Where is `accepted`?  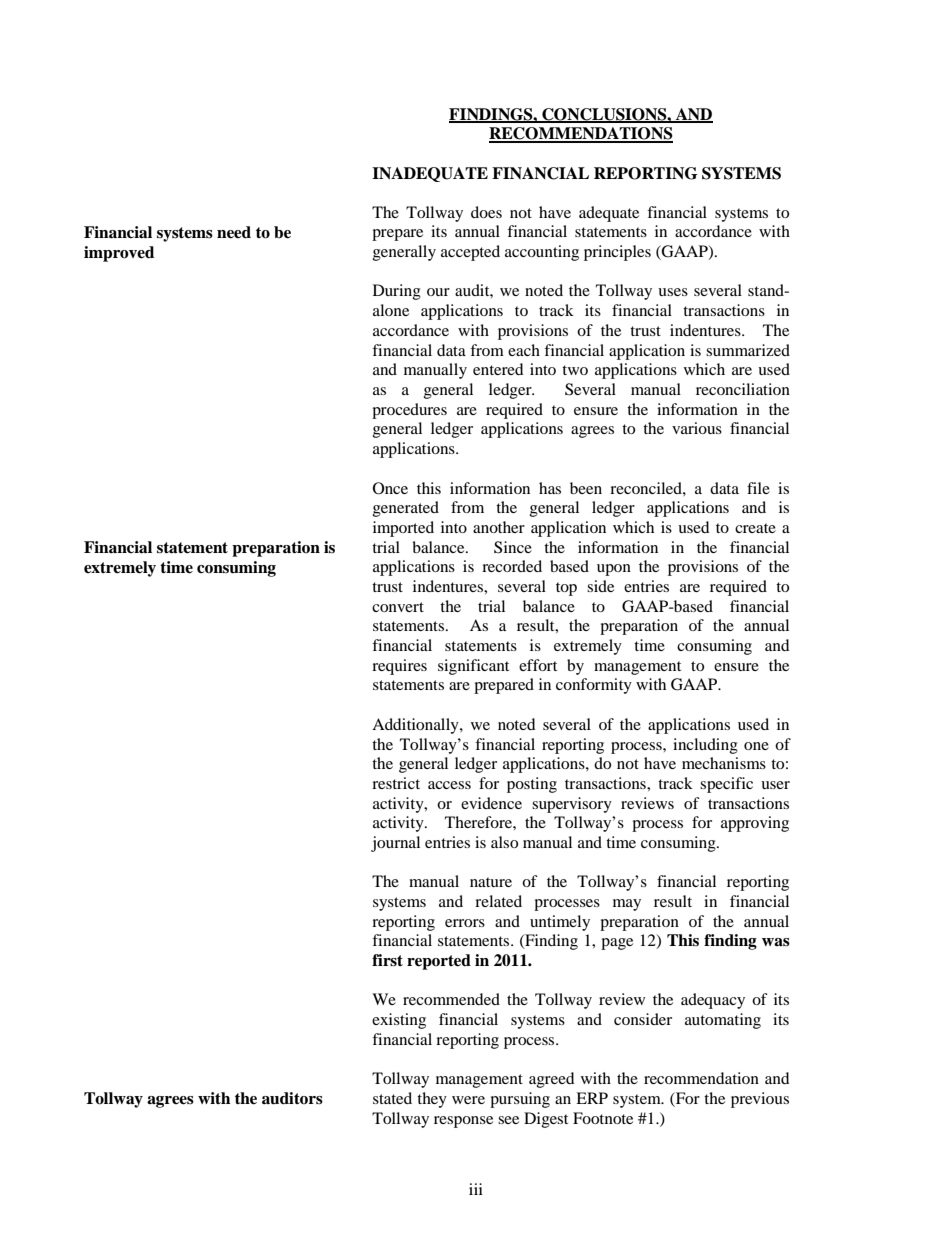
accepted is located at coordinates (470, 253).
